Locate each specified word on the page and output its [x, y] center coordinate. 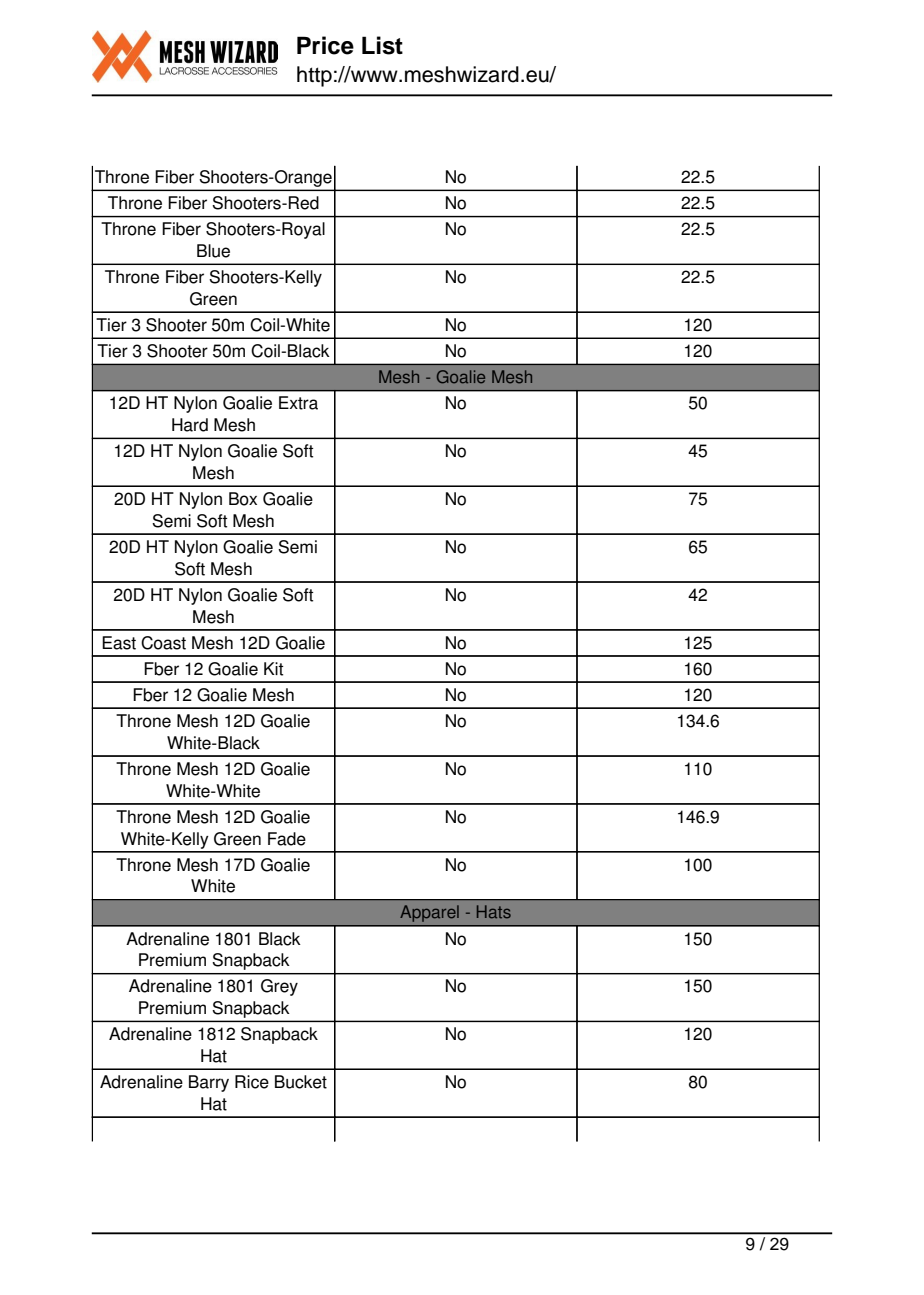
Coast [163, 643]
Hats [494, 912]
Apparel [429, 913]
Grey [279, 987]
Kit [274, 669]
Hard [190, 425]
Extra [298, 403]
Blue [213, 251]
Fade [287, 839]
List [382, 45]
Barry [209, 1083]
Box [243, 499]
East [119, 643]
